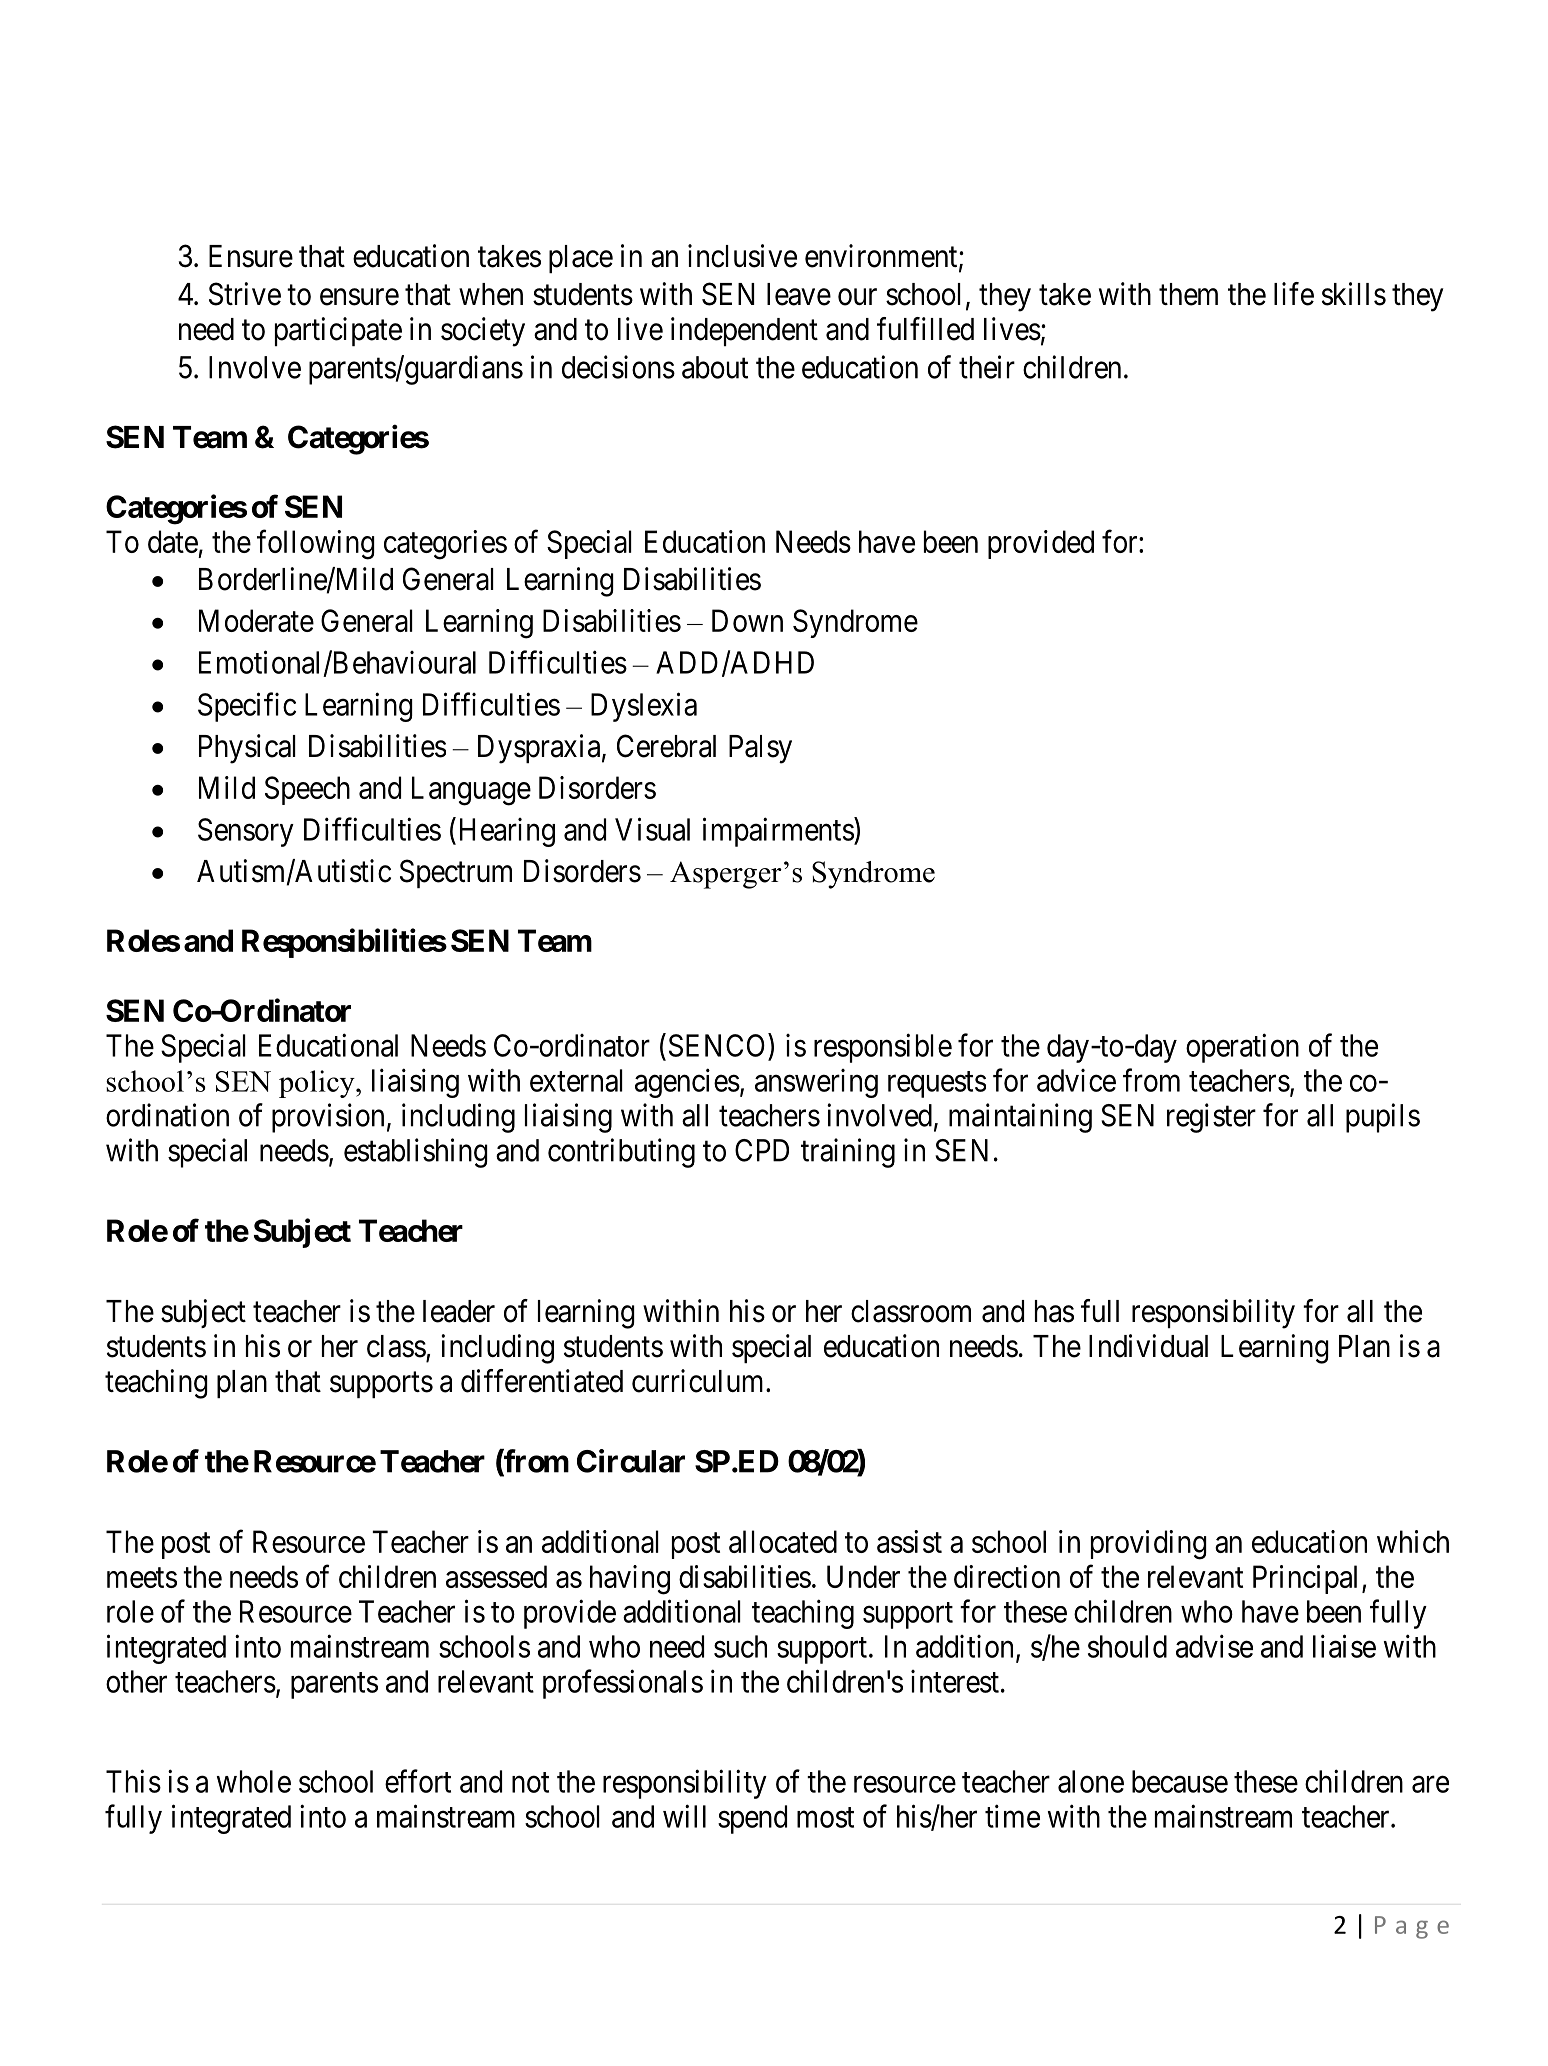 The image size is (1548, 2066). I want to click on whole, so click(254, 1781).
